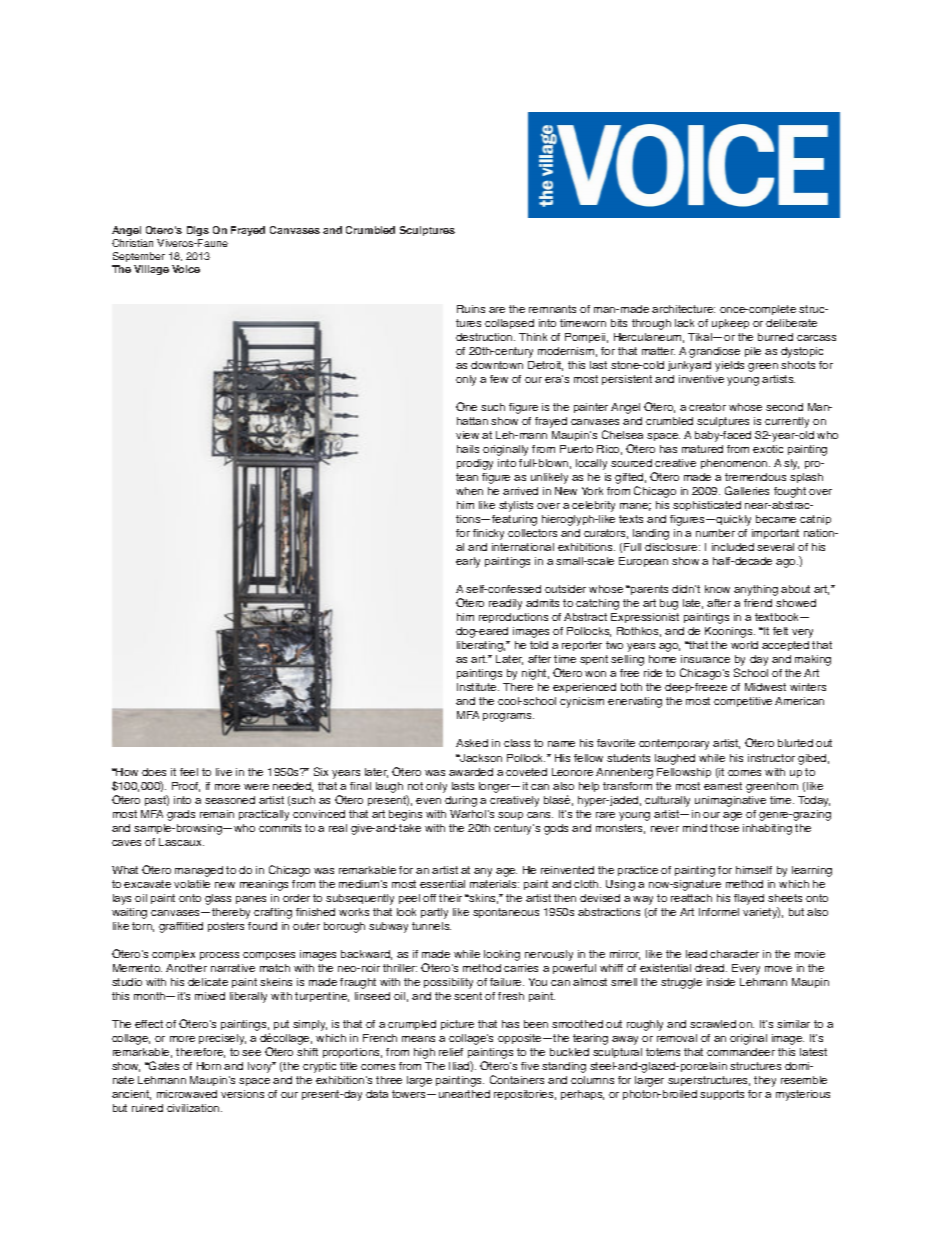 The image size is (952, 1233). Describe the element at coordinates (705, 659) in the page. I see `insurance` at that location.
